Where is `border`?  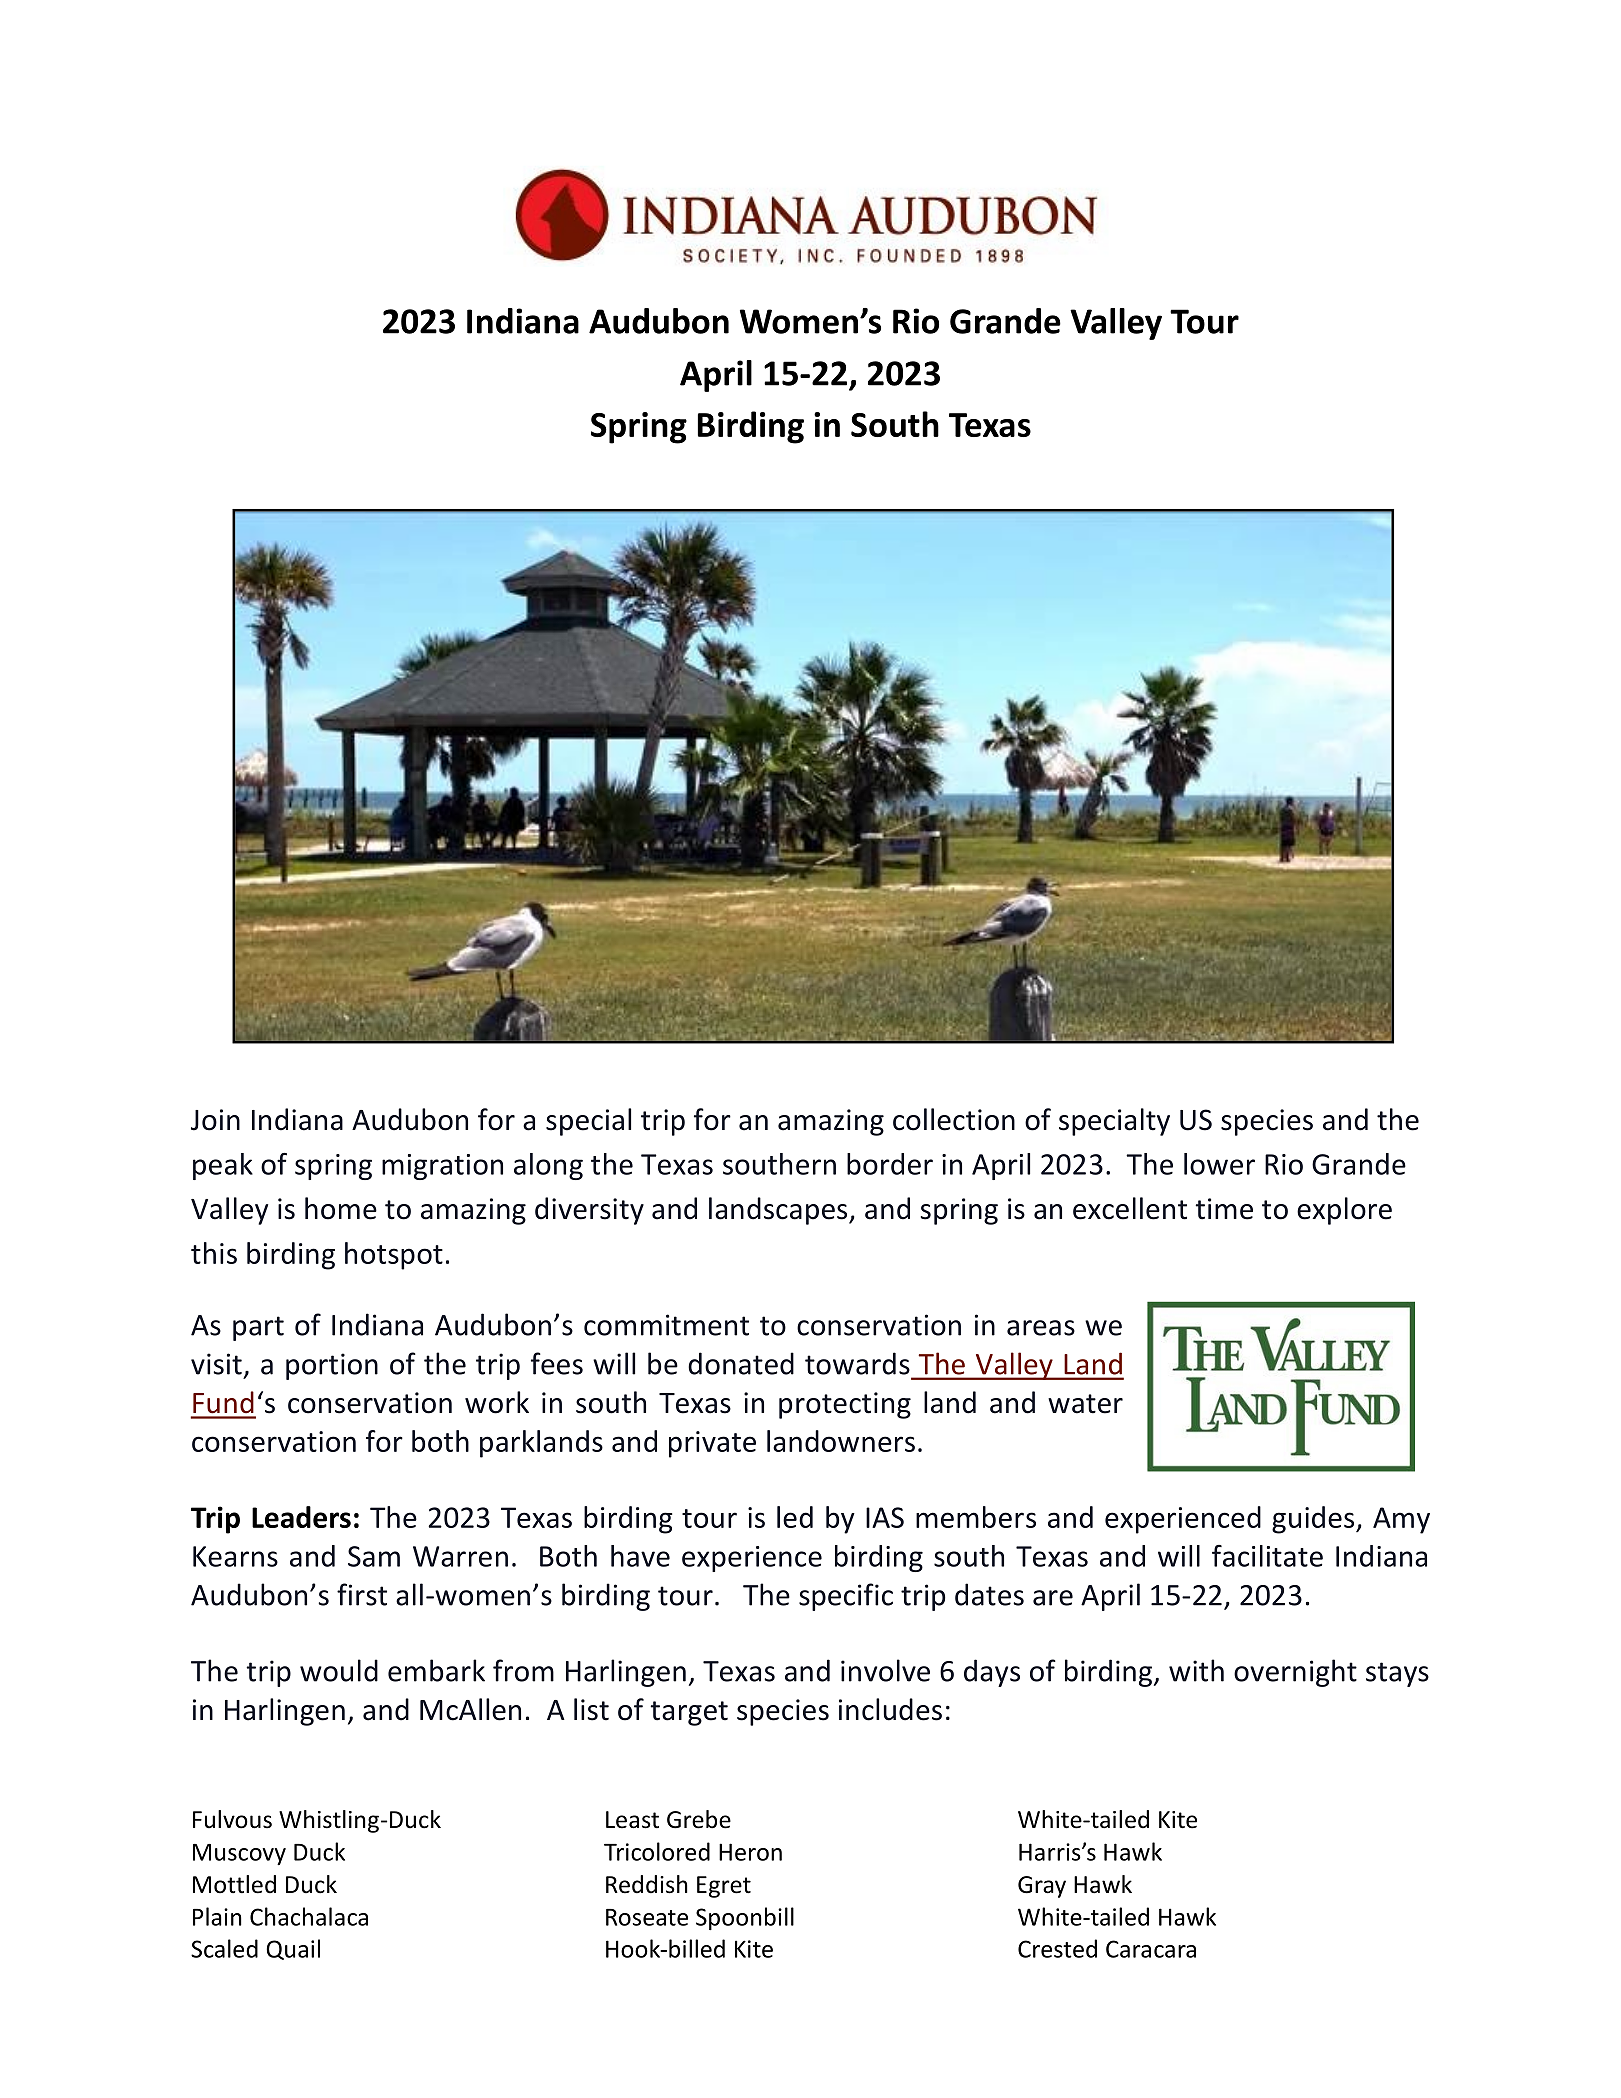
border is located at coordinates (890, 1164).
